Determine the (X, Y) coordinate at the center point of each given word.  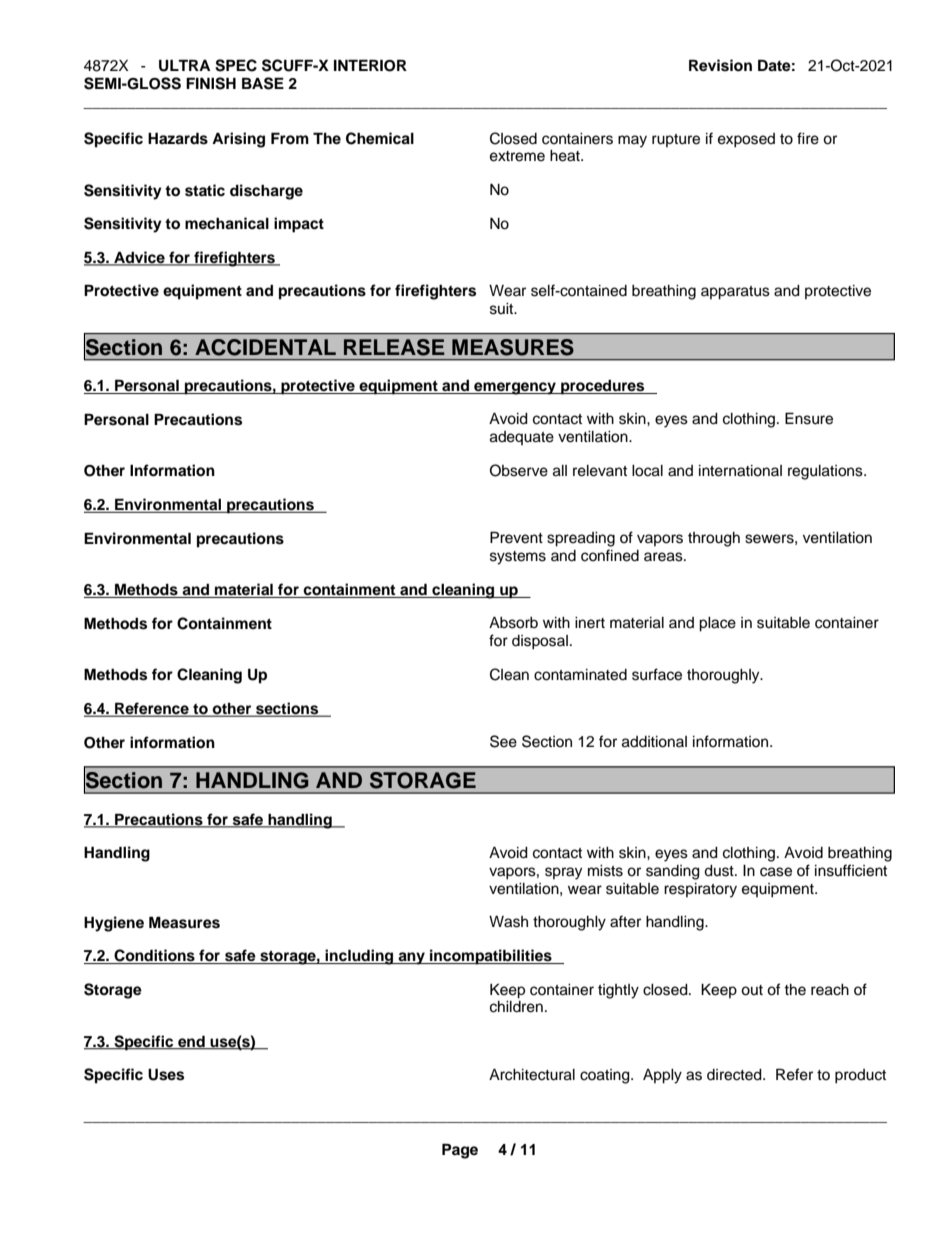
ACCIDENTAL (265, 347)
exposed (746, 140)
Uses (166, 1074)
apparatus (735, 293)
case (776, 872)
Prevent (516, 537)
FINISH (211, 83)
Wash (508, 922)
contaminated (580, 675)
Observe (519, 470)
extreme (517, 156)
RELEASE (394, 347)
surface (657, 674)
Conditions (154, 956)
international (740, 471)
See (503, 741)
